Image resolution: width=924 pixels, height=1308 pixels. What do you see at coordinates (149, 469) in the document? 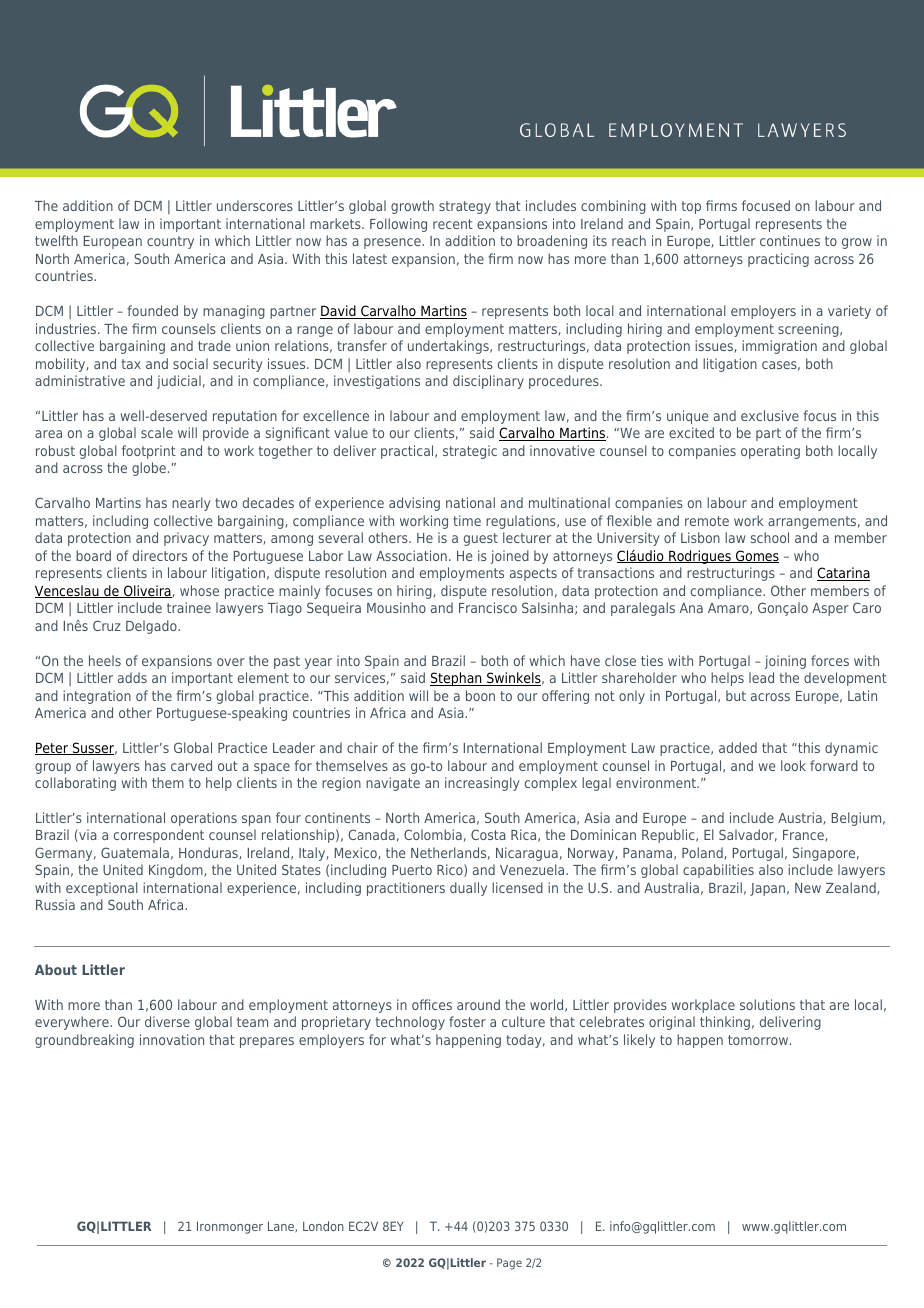
I see `globe` at bounding box center [149, 469].
